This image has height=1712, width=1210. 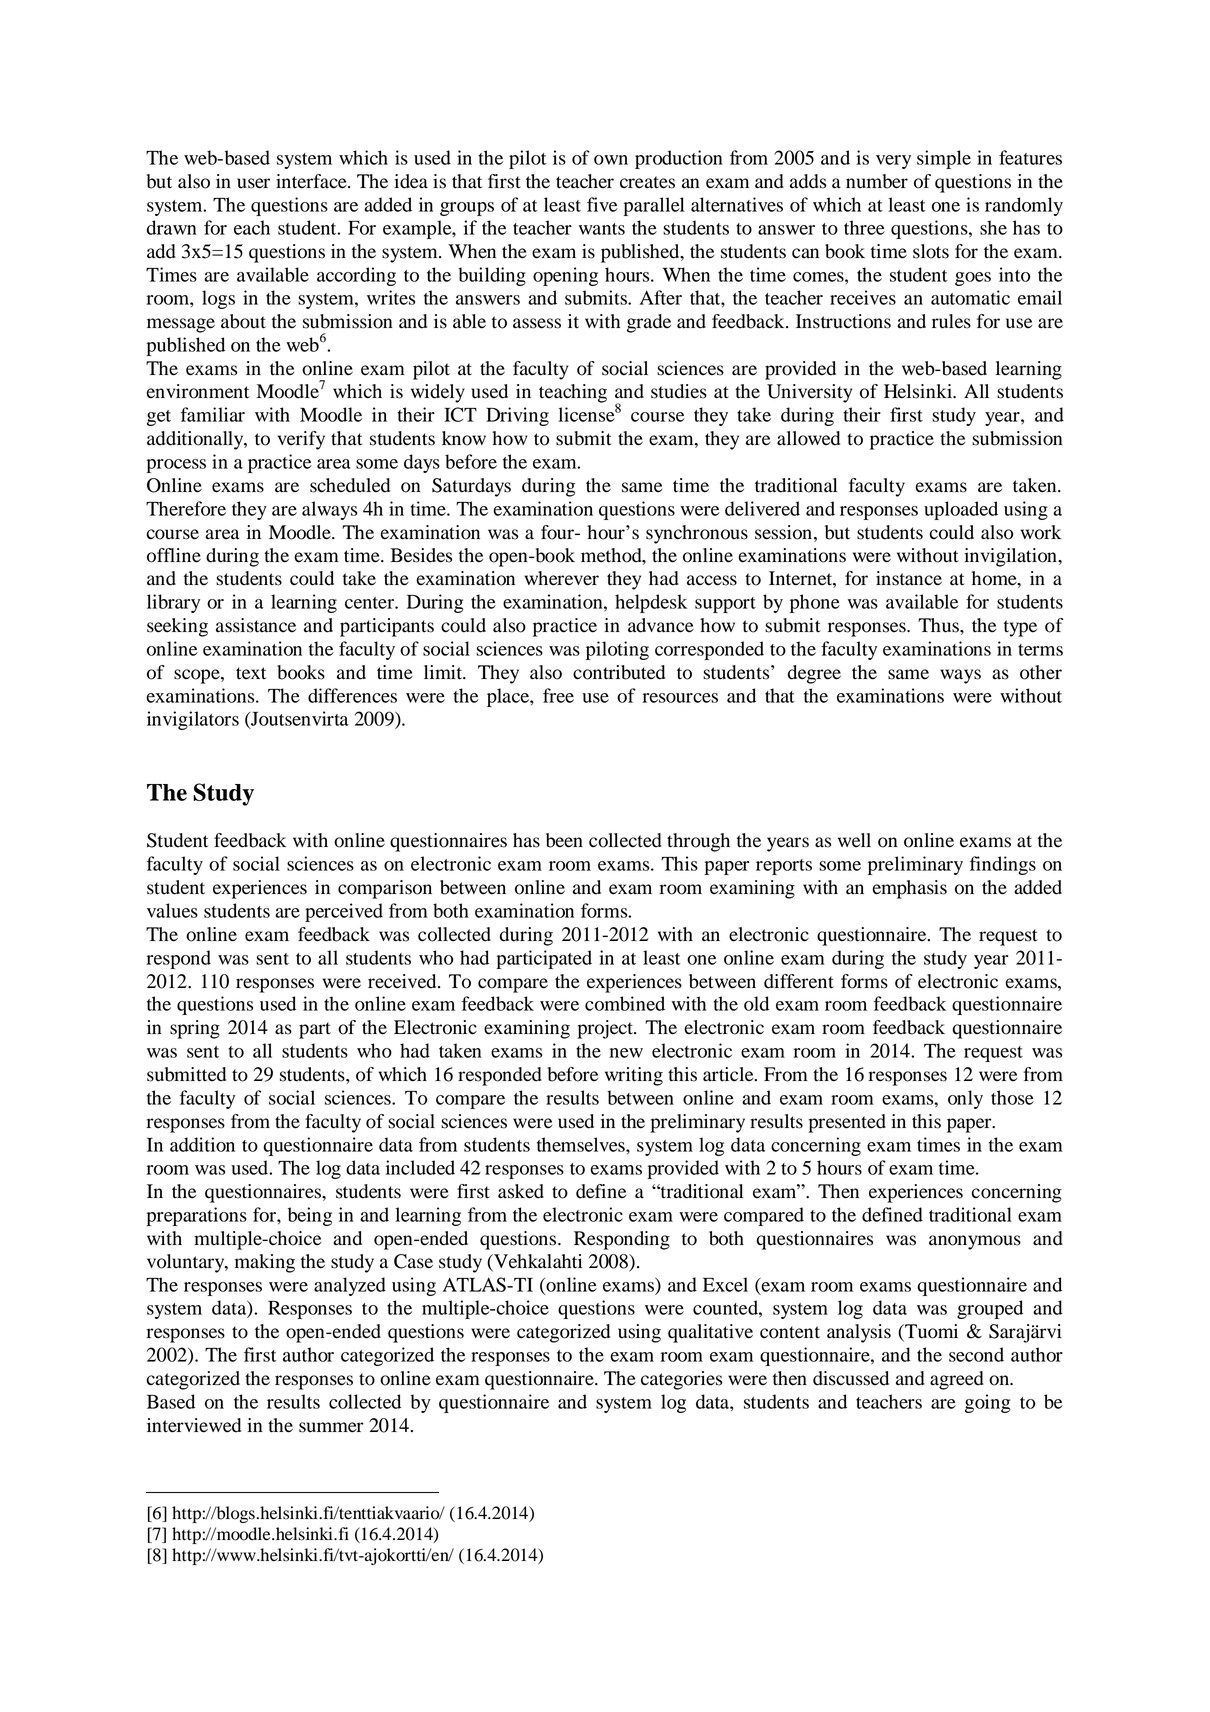 What do you see at coordinates (799, 981) in the image?
I see `different` at bounding box center [799, 981].
